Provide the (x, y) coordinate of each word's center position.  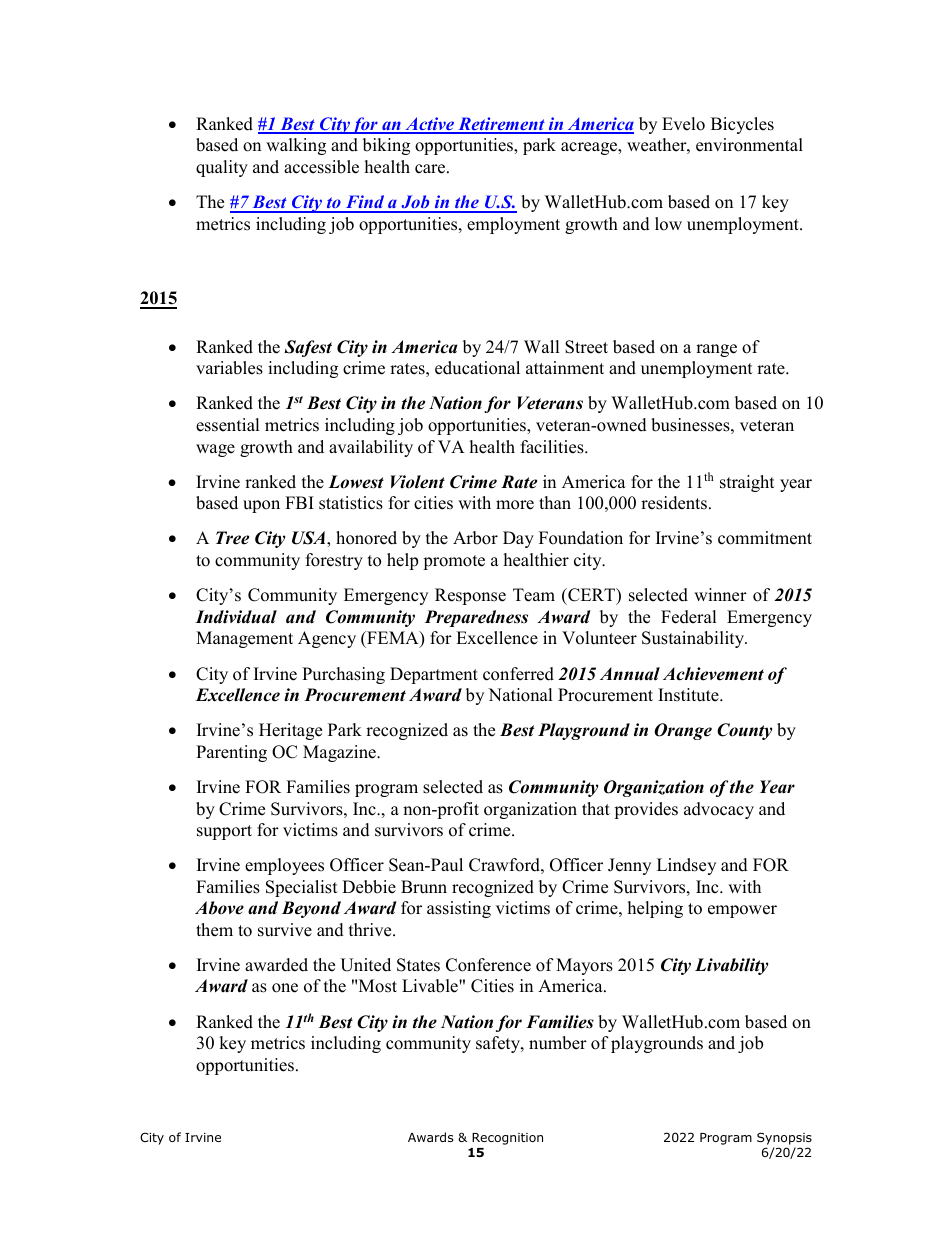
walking (296, 146)
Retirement (501, 125)
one (285, 988)
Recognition (507, 1139)
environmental (749, 145)
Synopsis (784, 1138)
